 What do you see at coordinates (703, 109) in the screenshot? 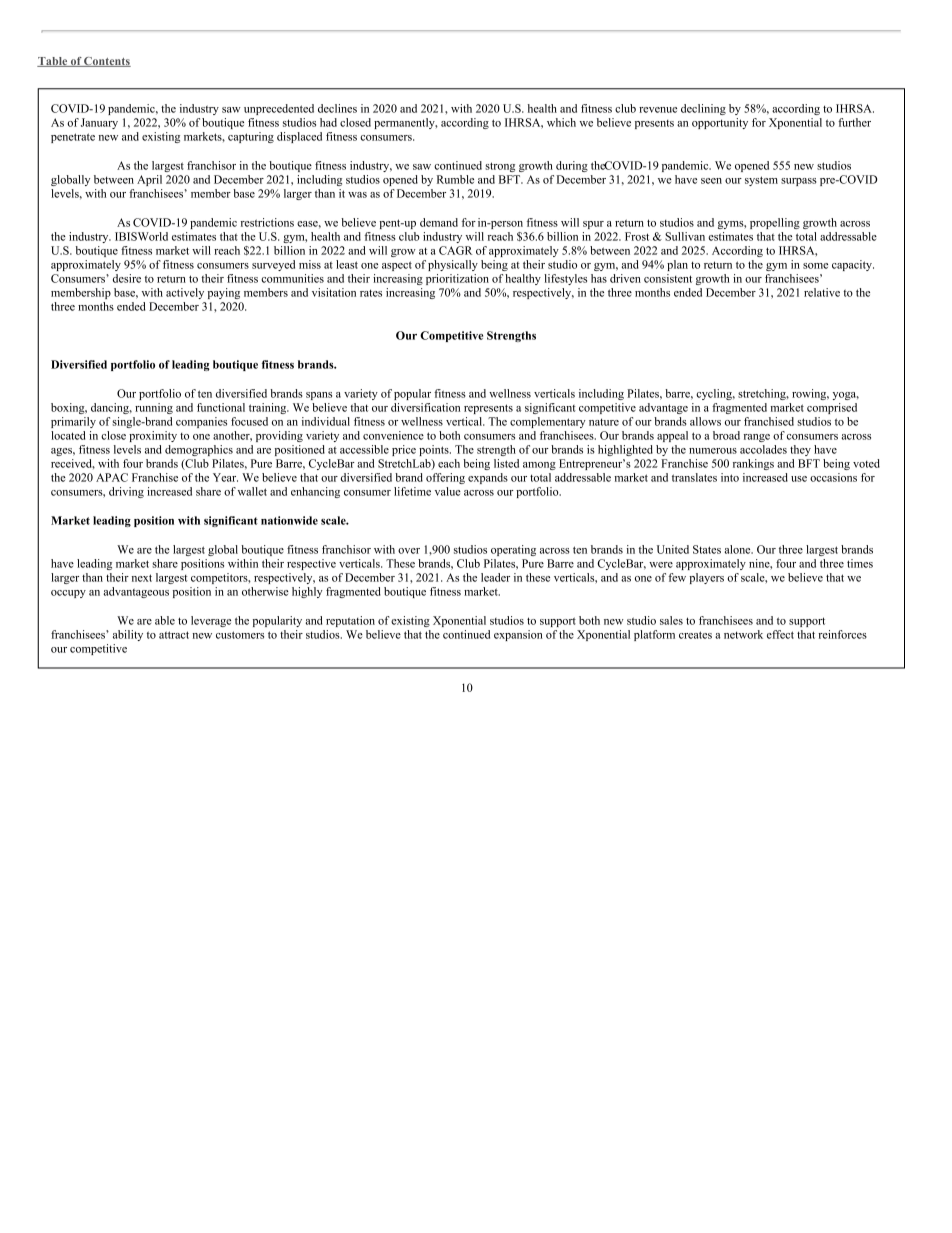
I see `declining` at bounding box center [703, 109].
